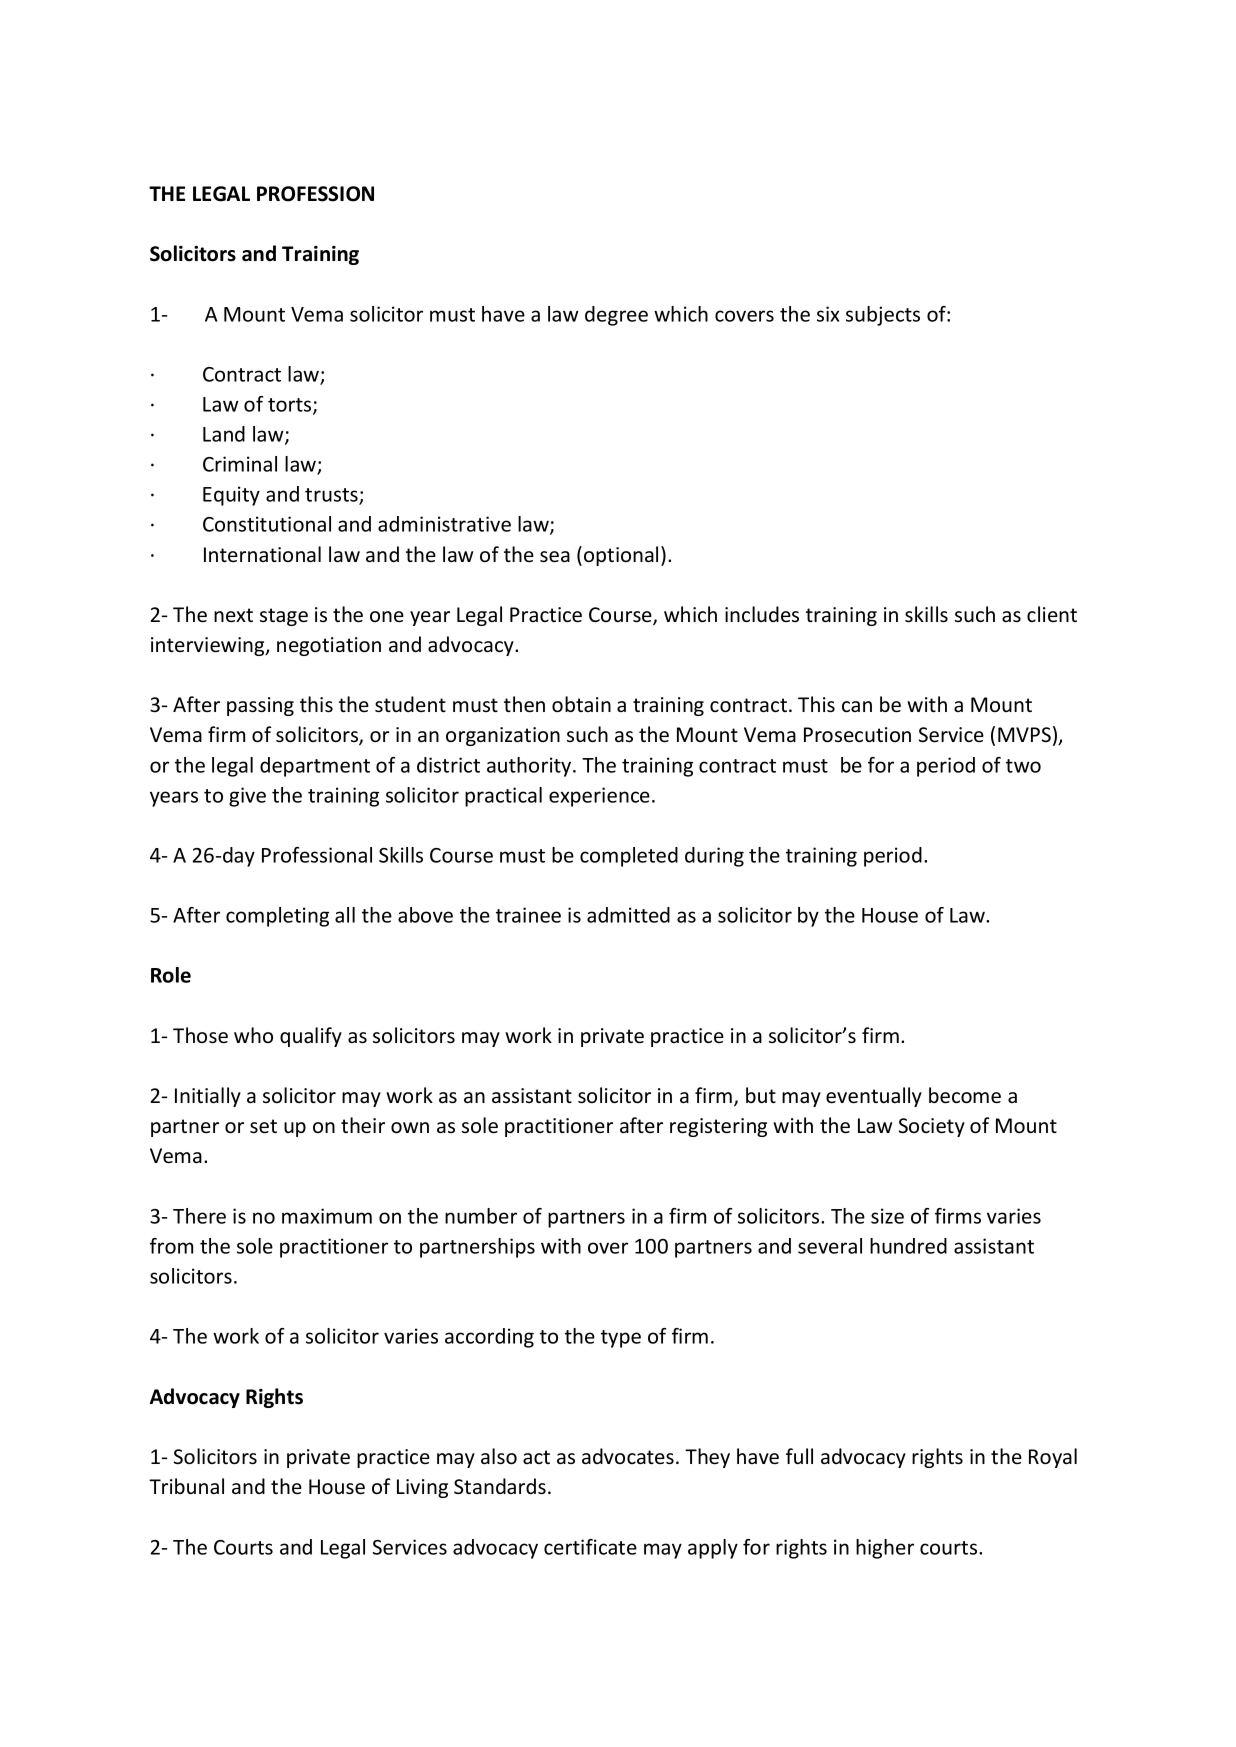  Describe the element at coordinates (965, 1095) in the image. I see `become` at that location.
